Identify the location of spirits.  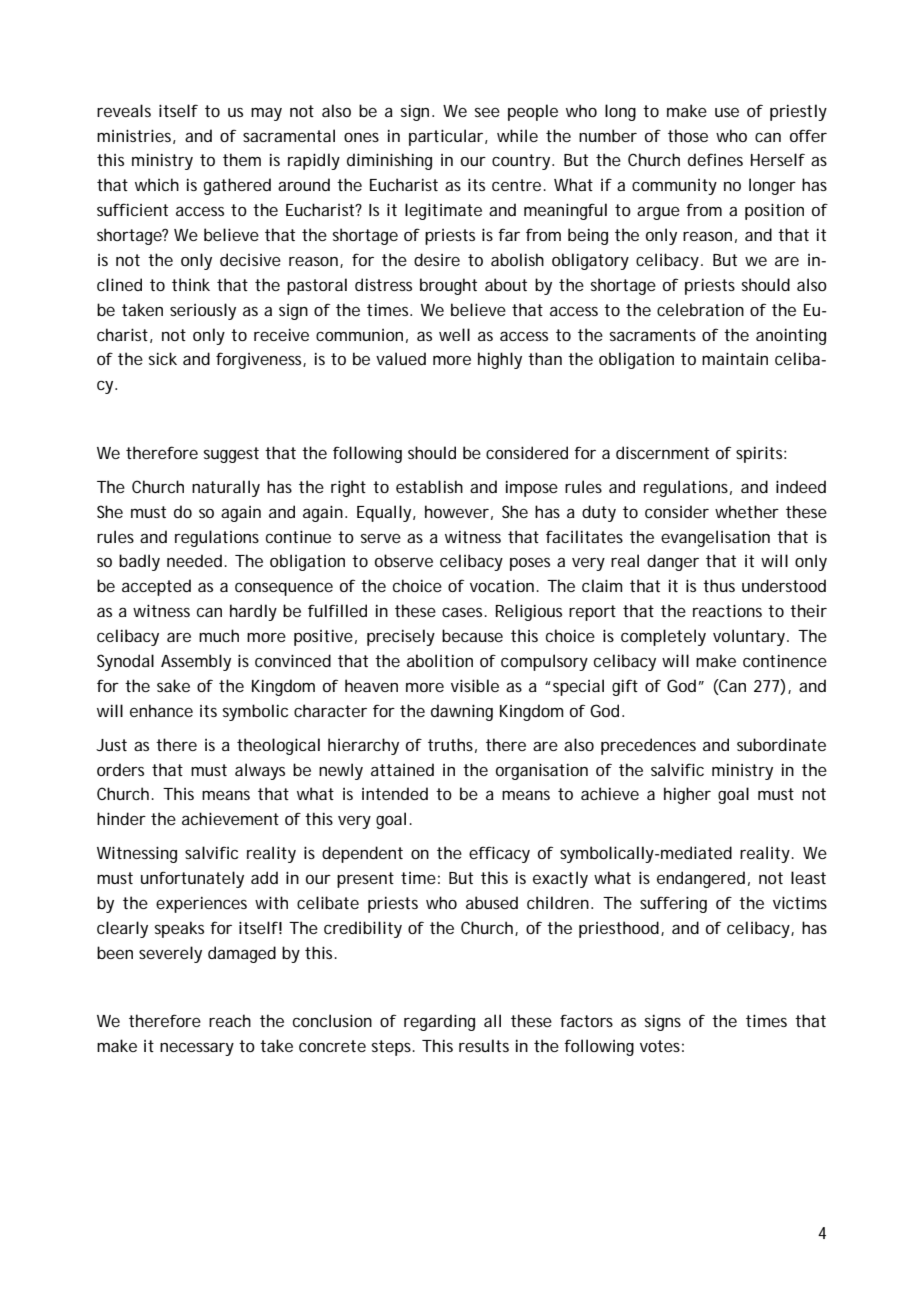
(761, 454).
